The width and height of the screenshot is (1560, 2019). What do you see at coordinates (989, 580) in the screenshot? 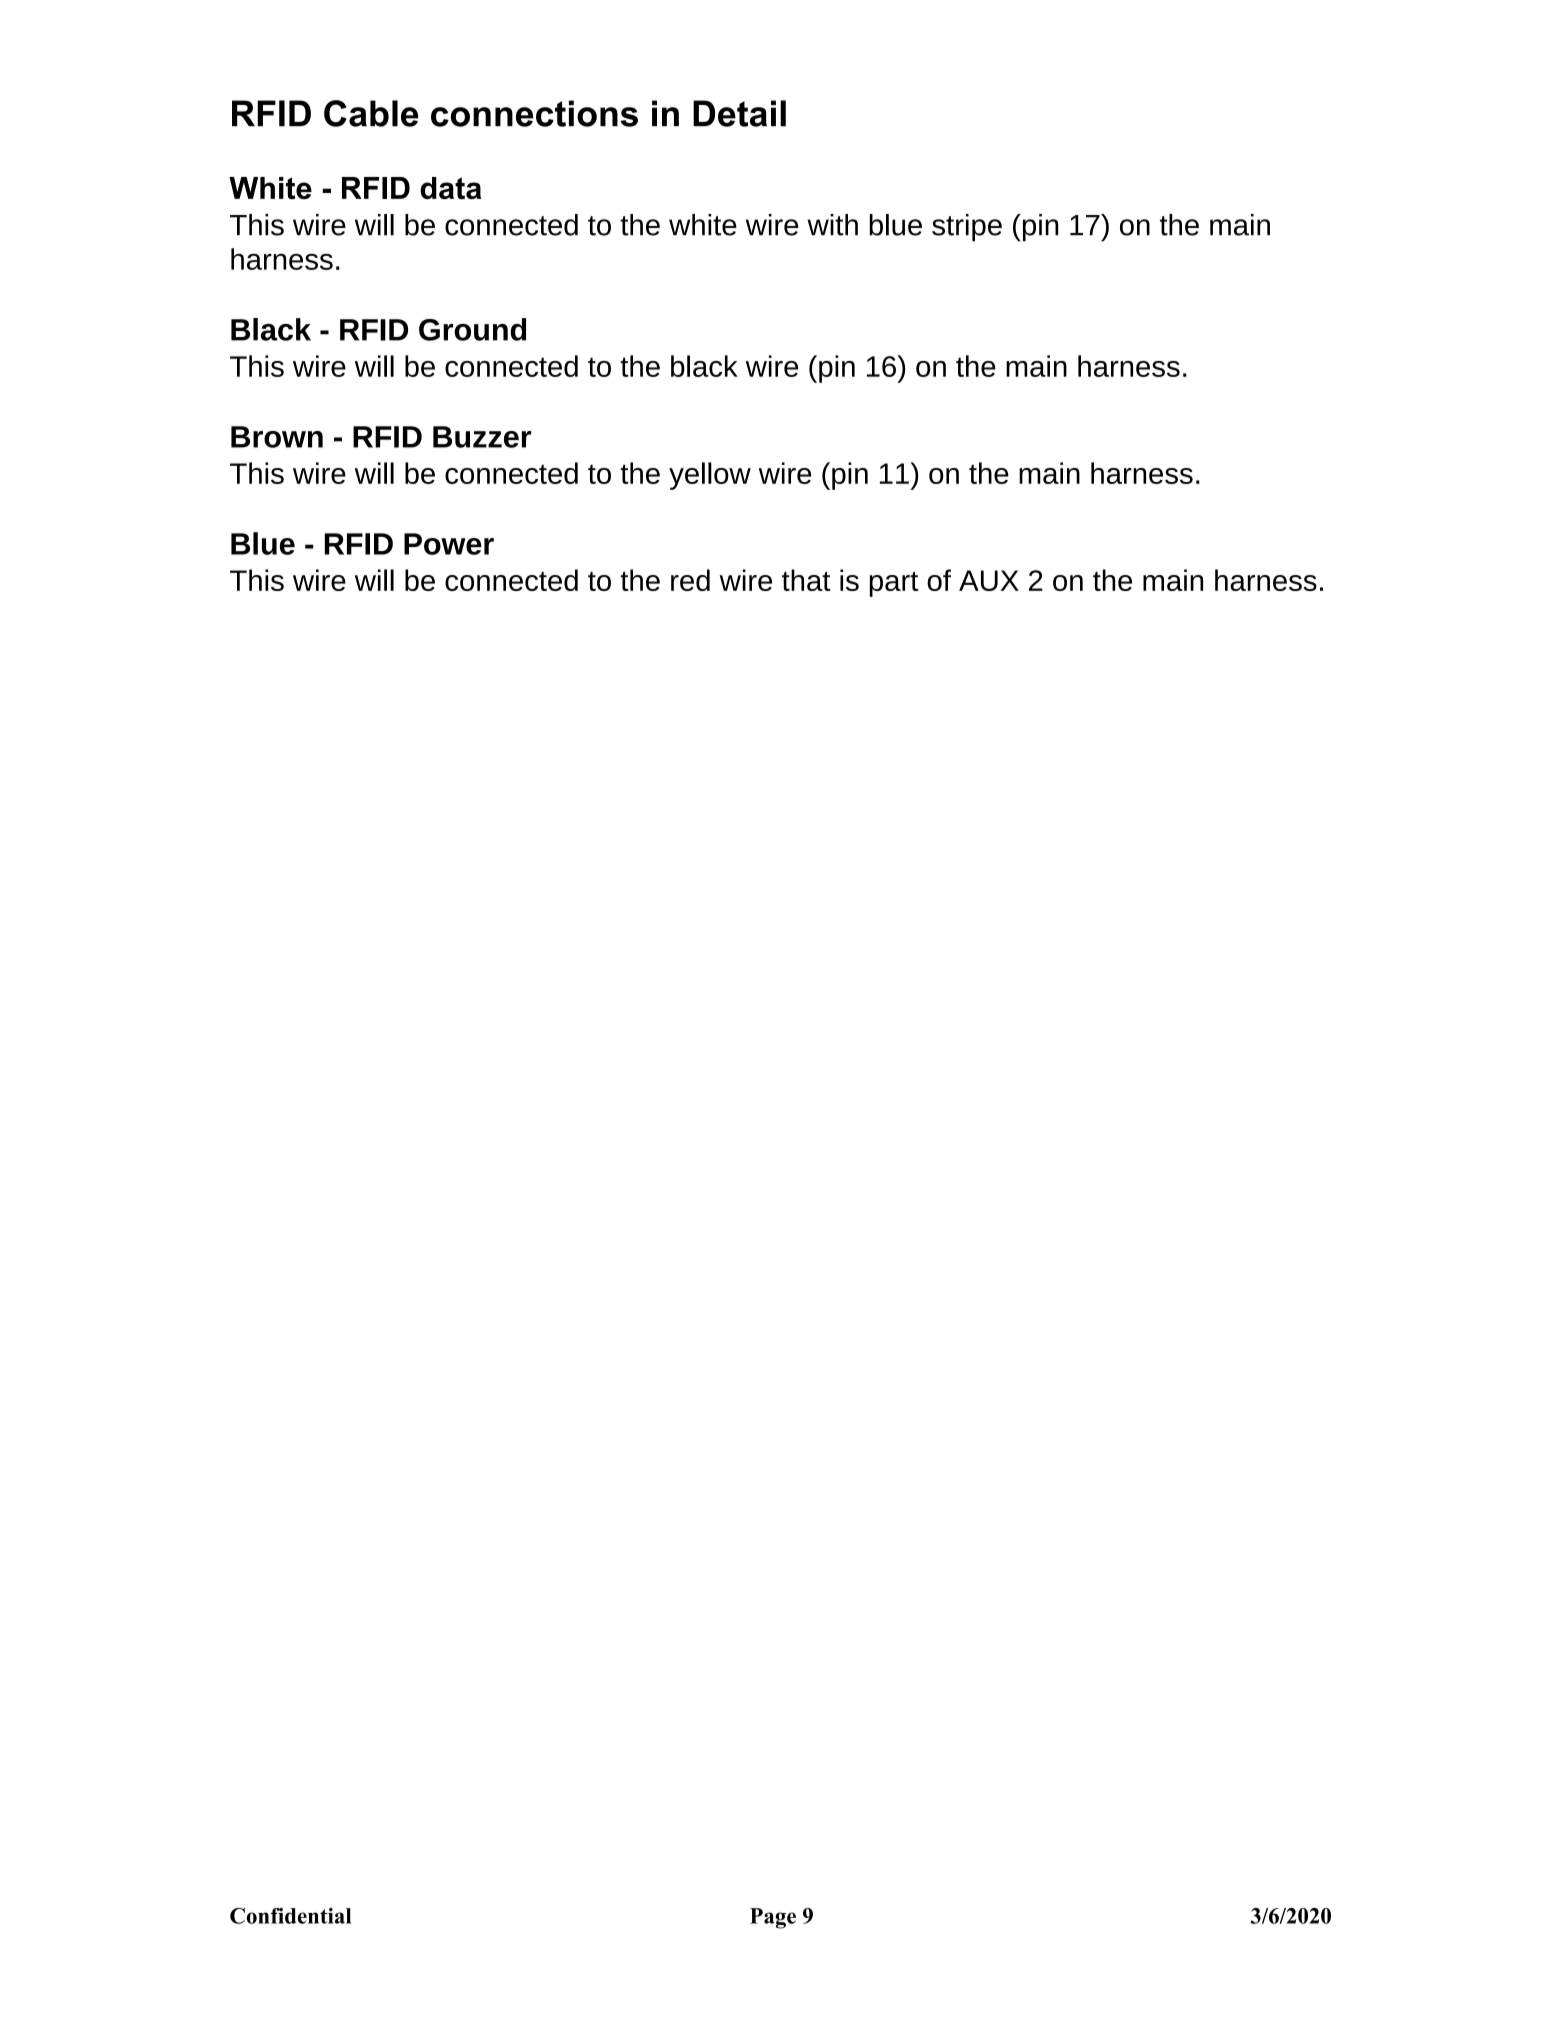
I see `AUX` at bounding box center [989, 580].
